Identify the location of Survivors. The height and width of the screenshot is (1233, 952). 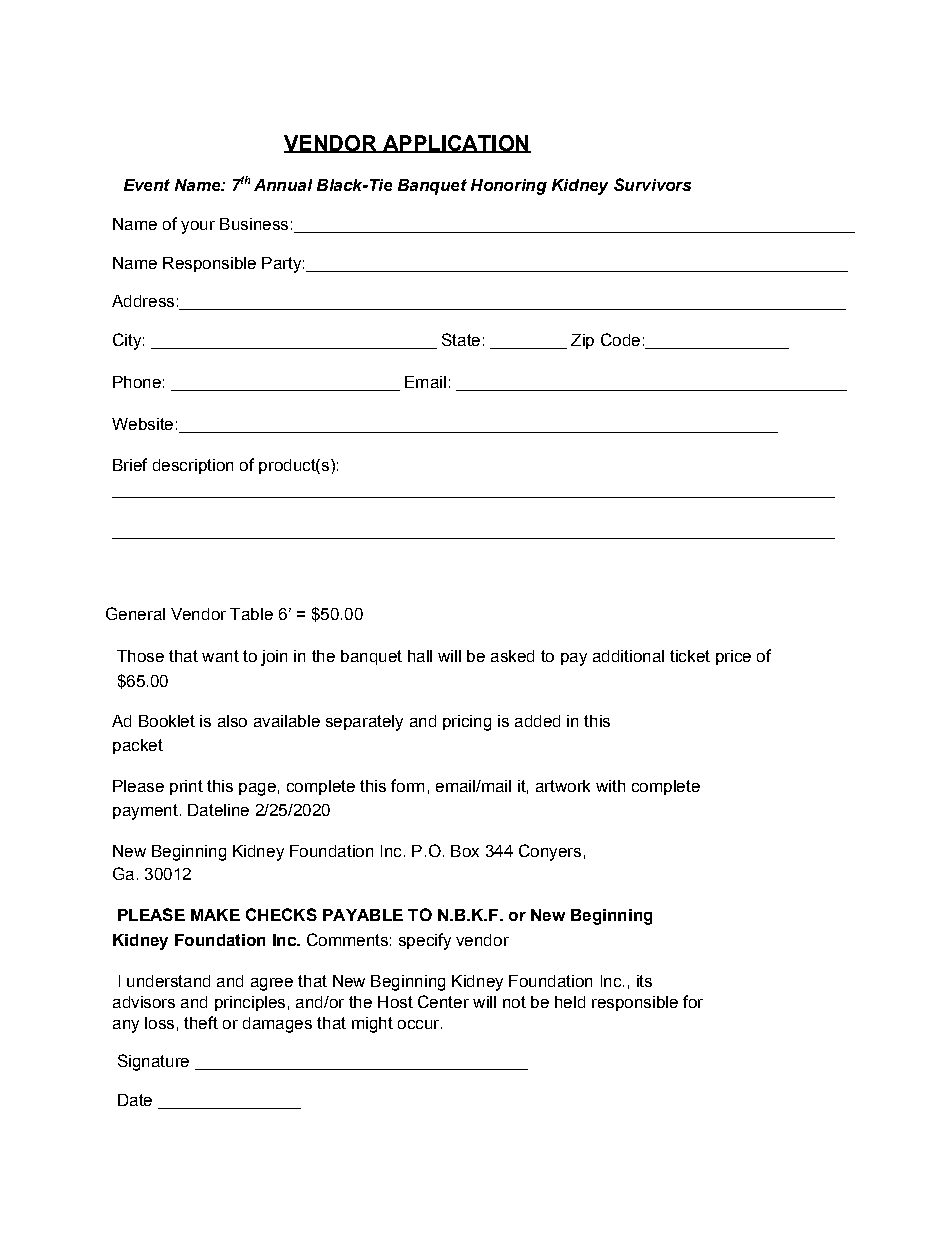
(652, 184).
